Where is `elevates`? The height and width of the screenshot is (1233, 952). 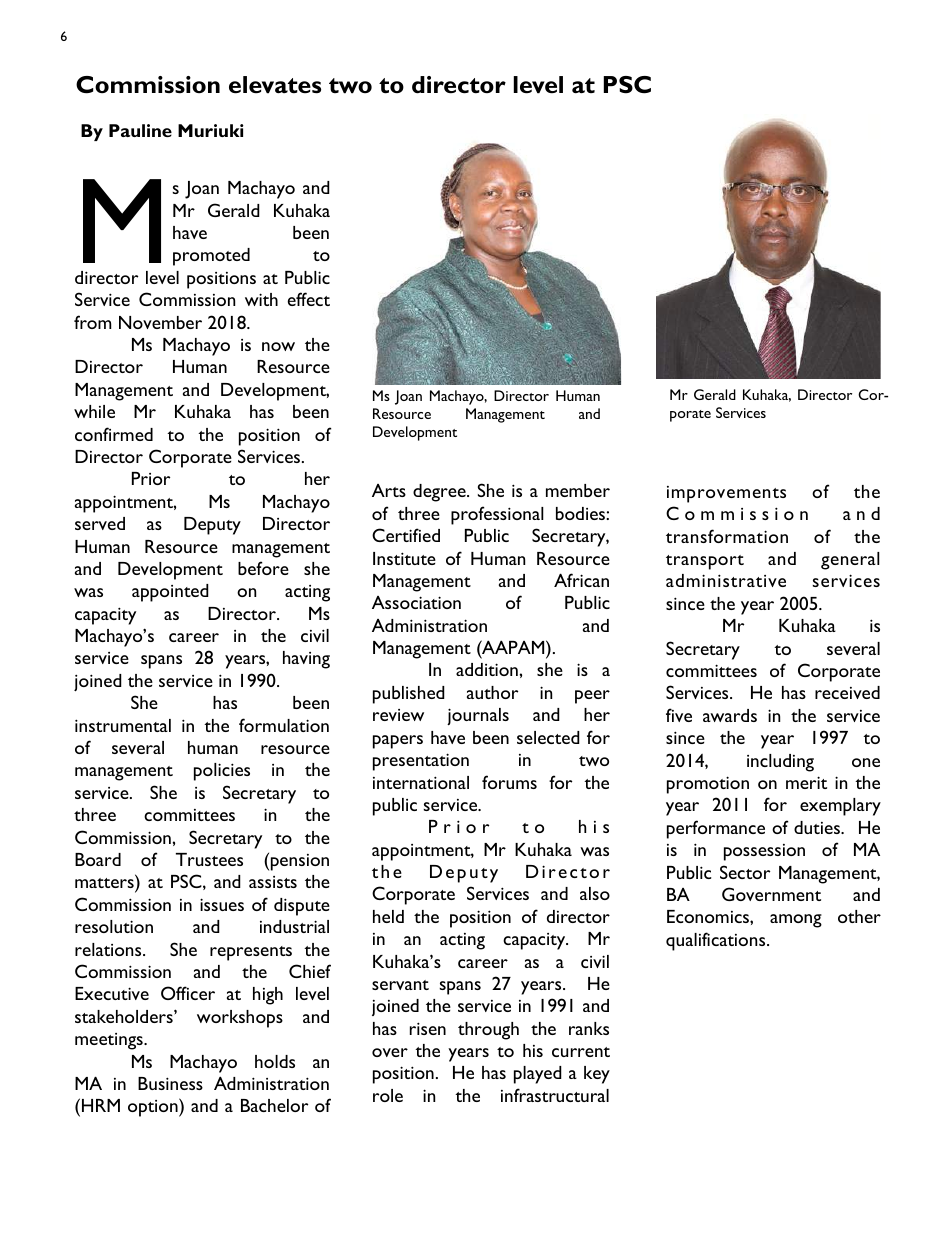 elevates is located at coordinates (275, 85).
